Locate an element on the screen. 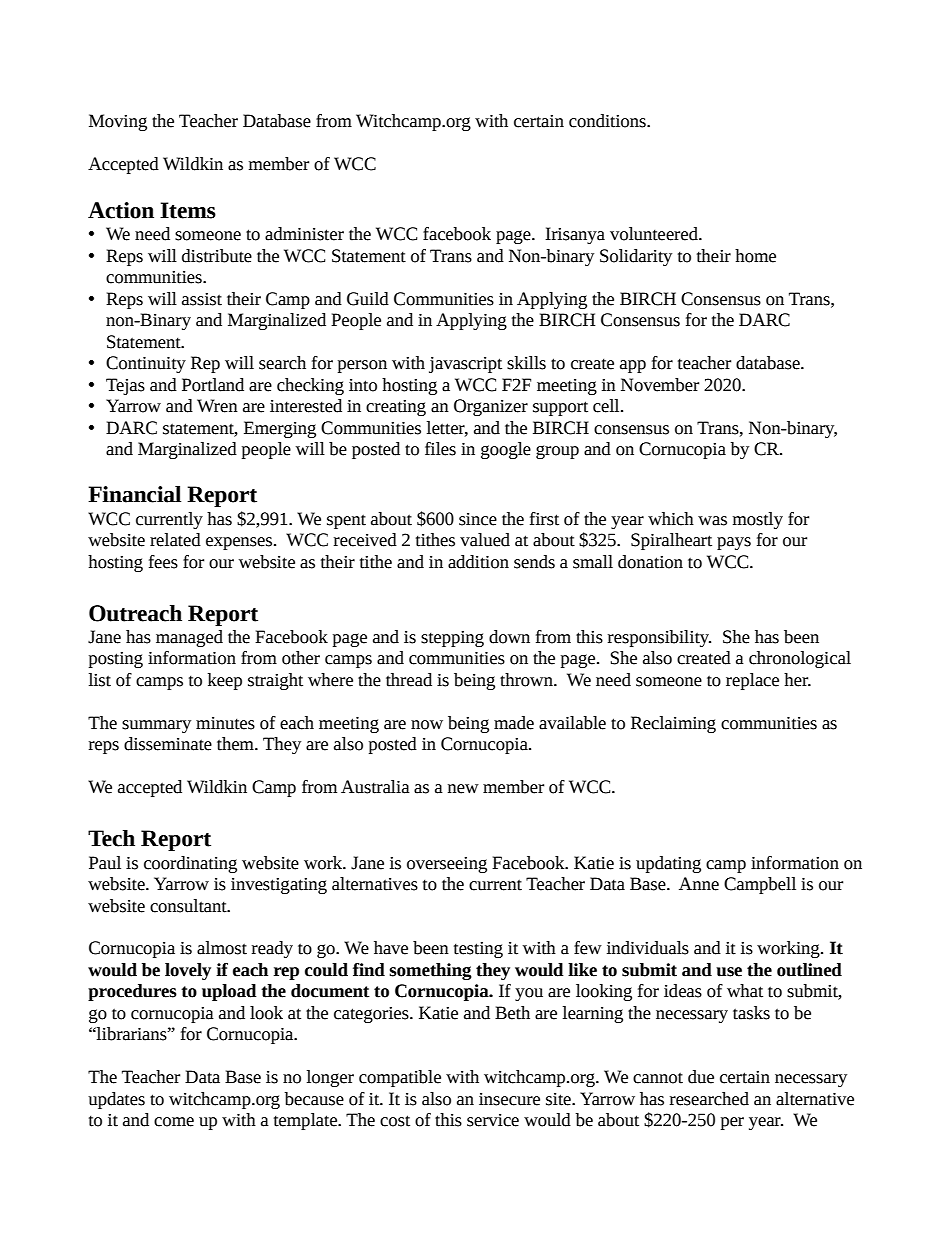 The image size is (952, 1233). come is located at coordinates (174, 1122).
